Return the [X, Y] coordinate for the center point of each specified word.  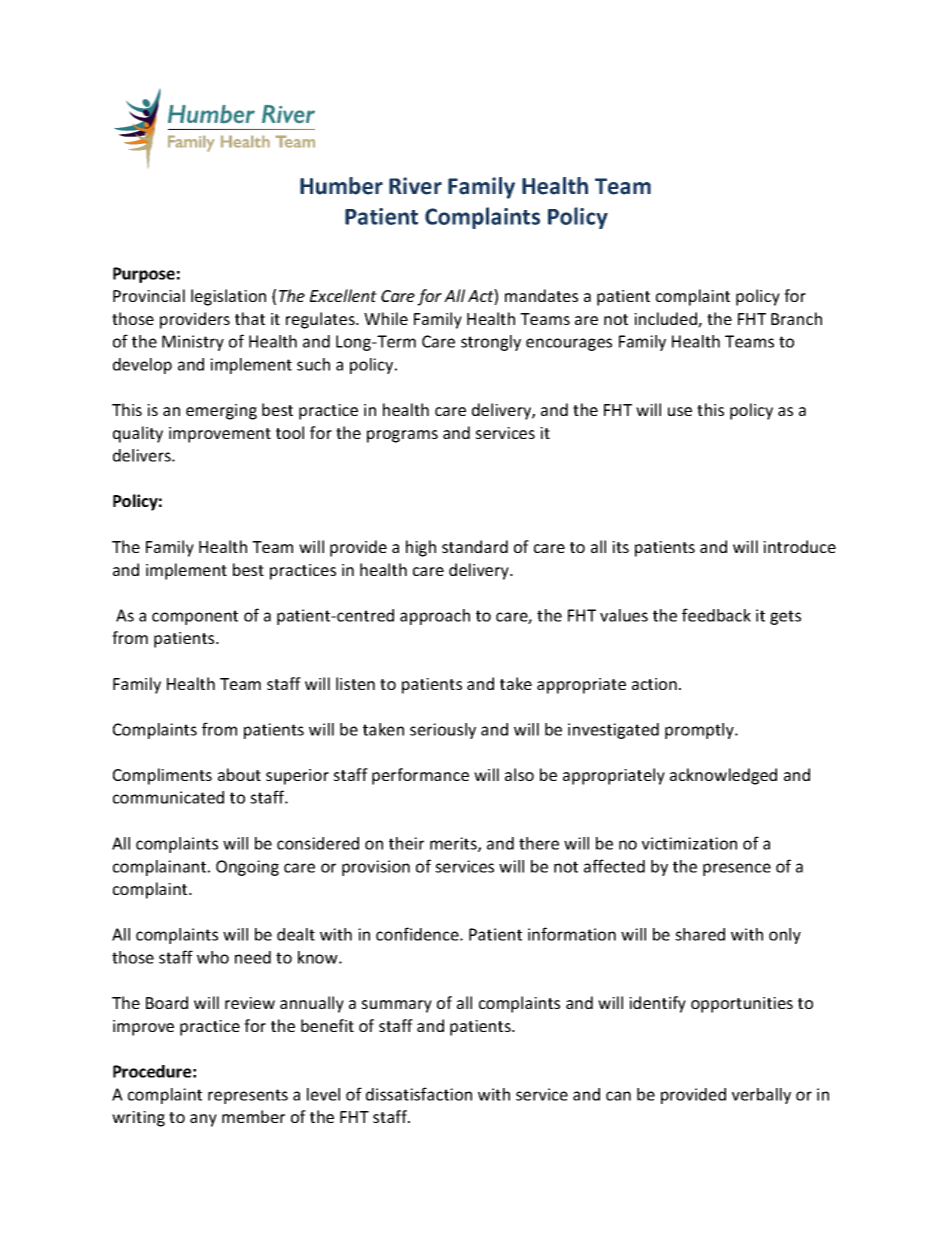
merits [454, 844]
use [680, 411]
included [666, 320]
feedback [716, 615]
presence [737, 869]
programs [402, 436]
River [415, 186]
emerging [221, 412]
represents [248, 1096]
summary [396, 1006]
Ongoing [247, 868]
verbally [761, 1096]
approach [435, 617]
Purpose [144, 275]
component [195, 617]
